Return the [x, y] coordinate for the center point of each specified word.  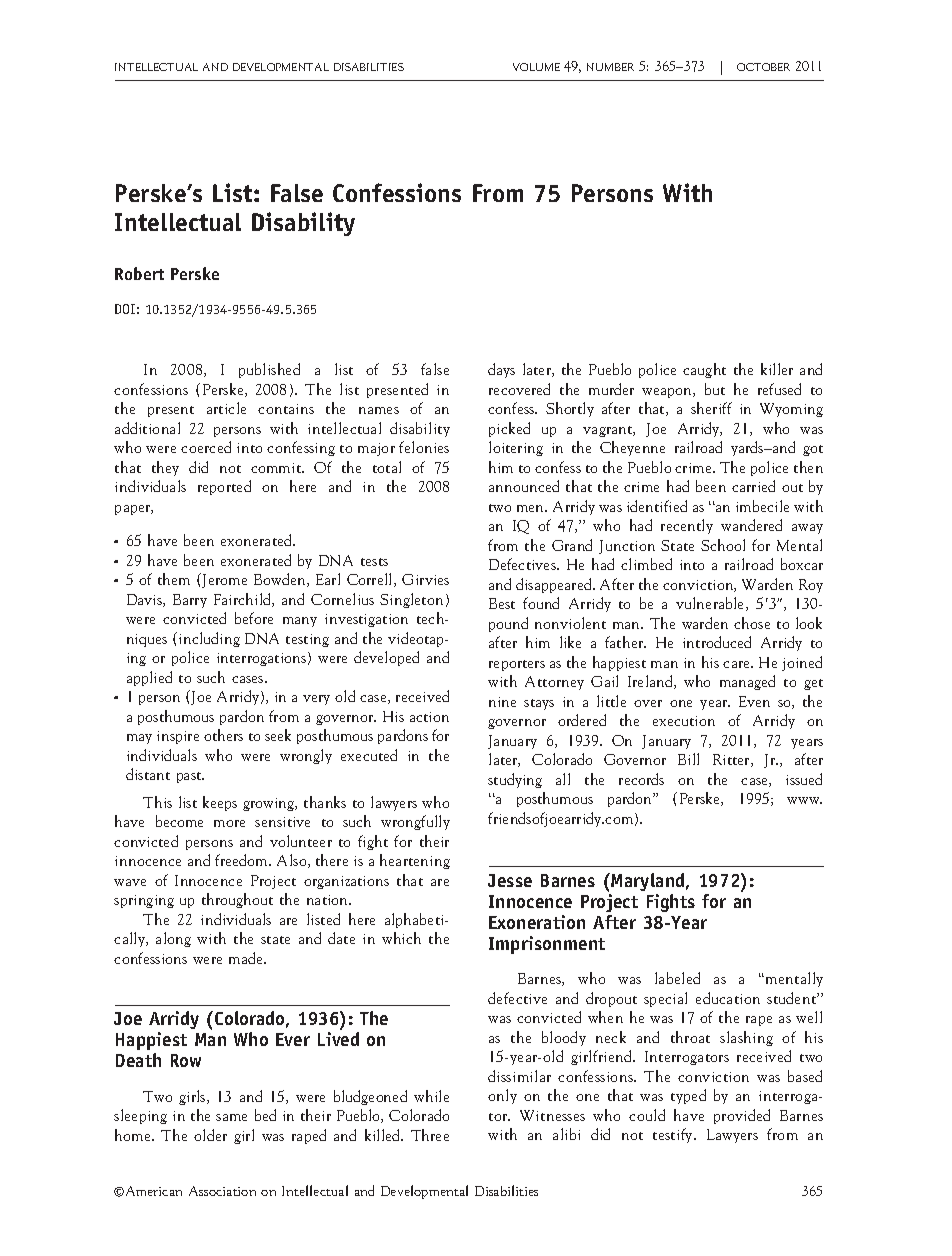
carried [753, 486]
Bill [688, 759]
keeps [220, 803]
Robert [139, 273]
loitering [516, 448]
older [210, 1135]
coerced [206, 447]
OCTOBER [763, 67]
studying [515, 780]
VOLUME [536, 67]
